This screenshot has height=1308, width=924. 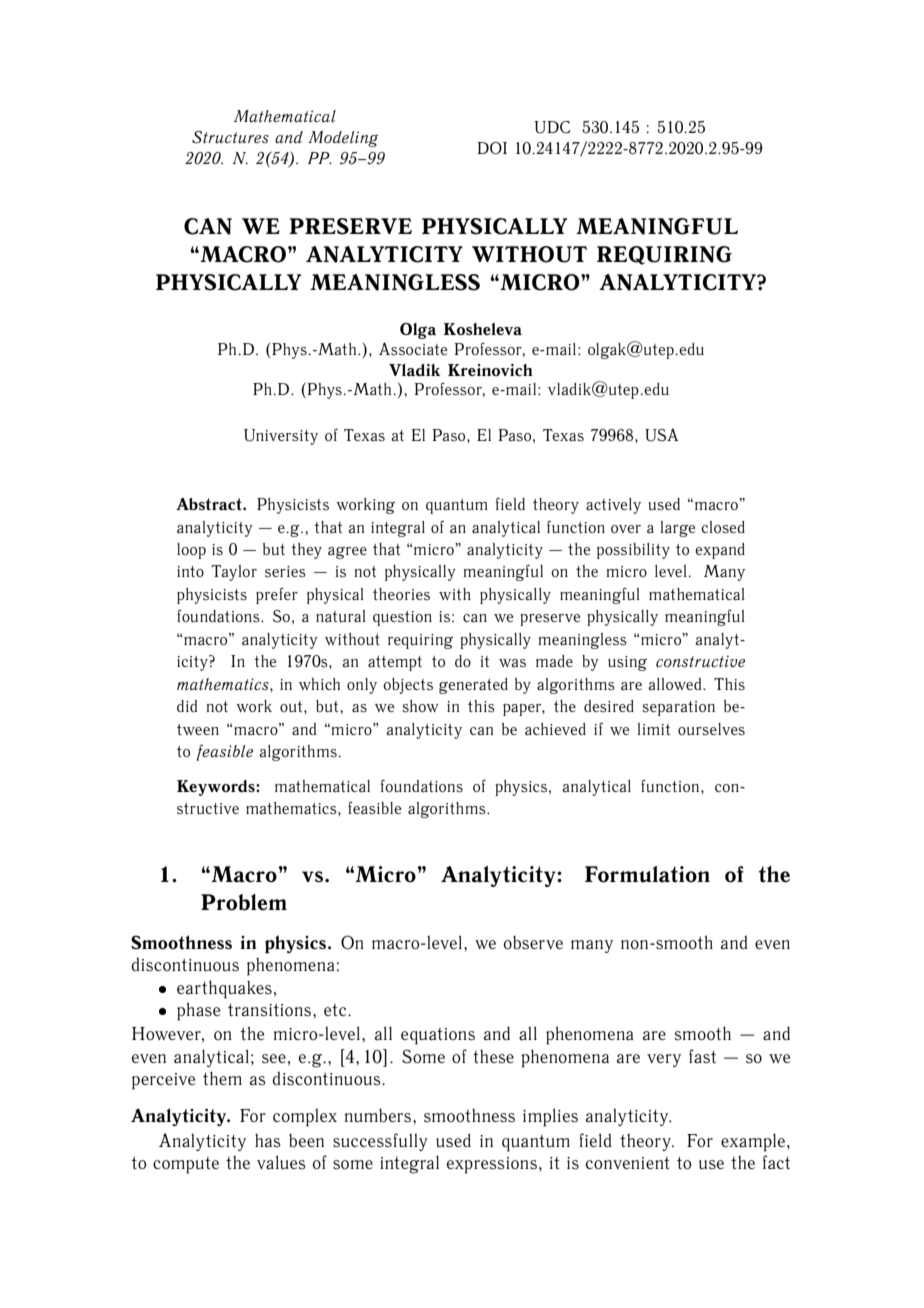 What do you see at coordinates (492, 1165) in the screenshot?
I see `expressions` at bounding box center [492, 1165].
